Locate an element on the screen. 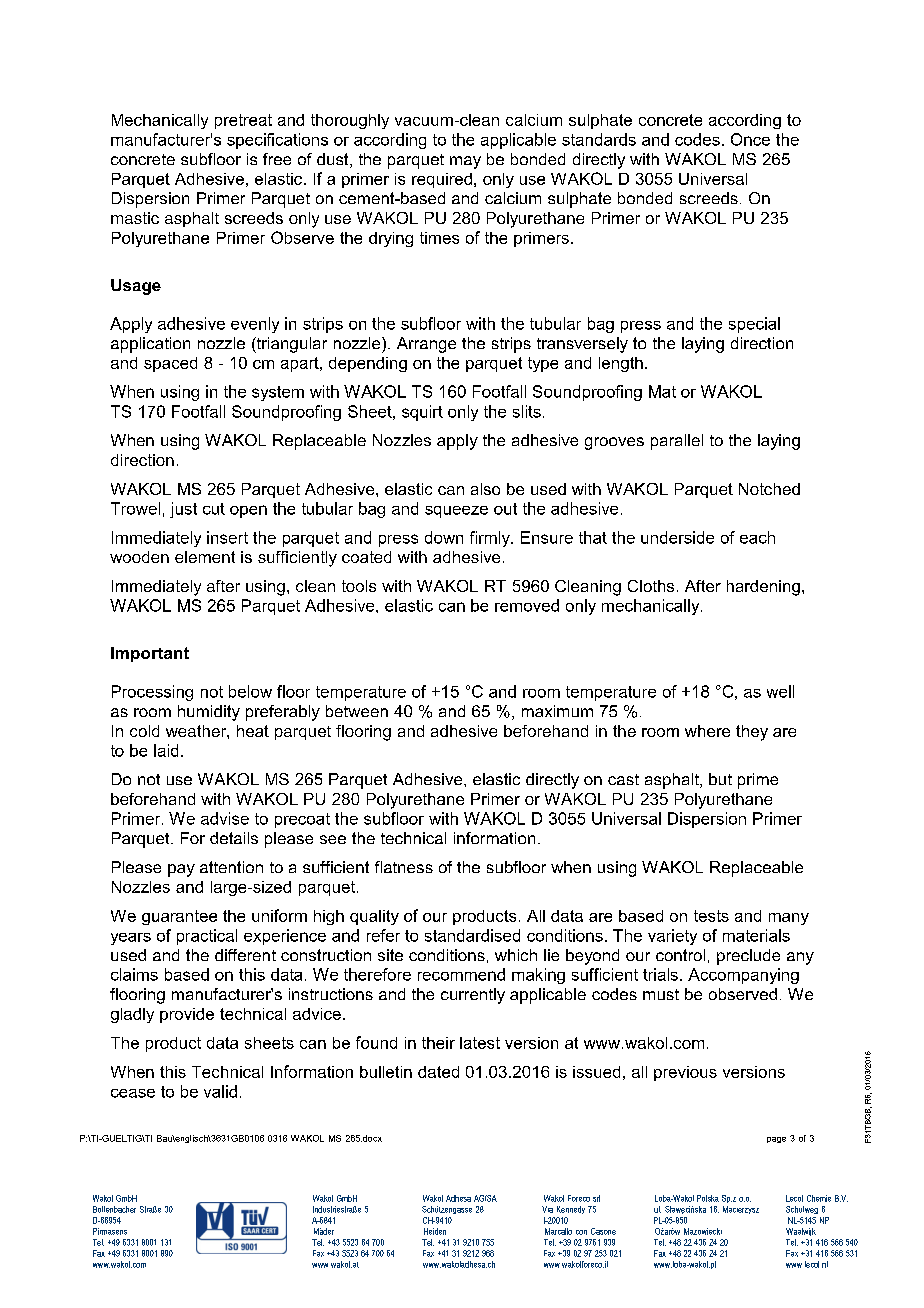 The image size is (924, 1308). Heiden is located at coordinates (435, 1231).
